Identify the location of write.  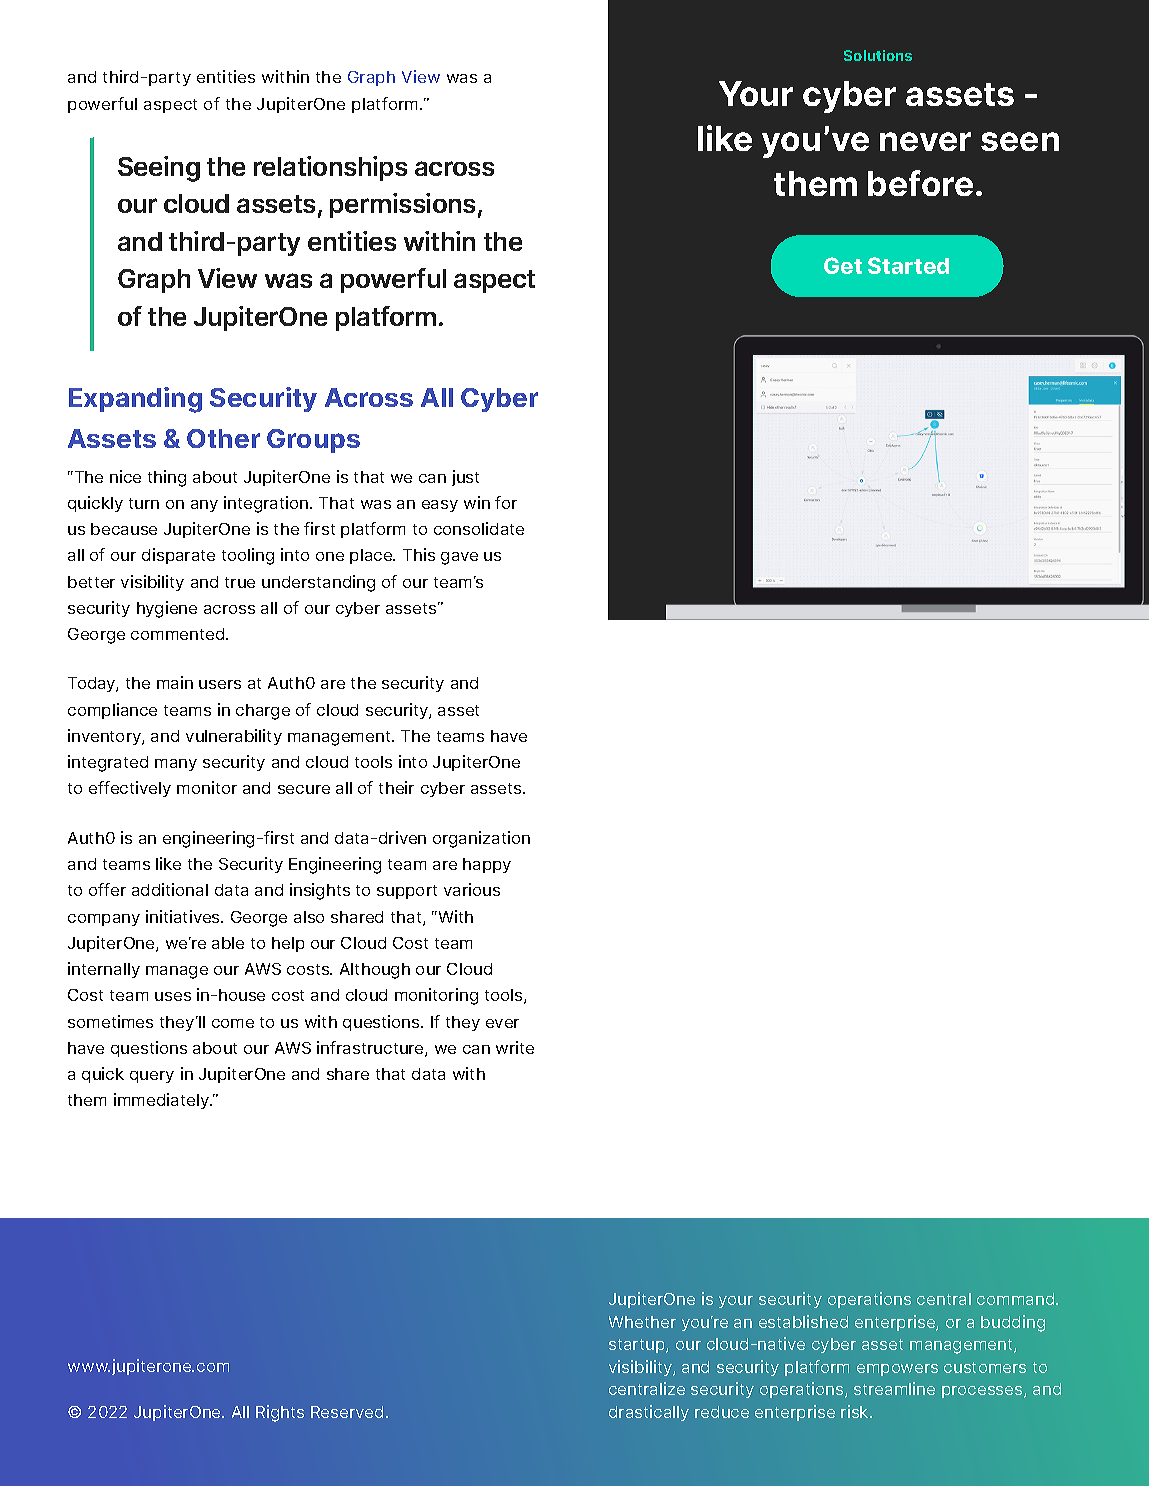
(515, 1047).
